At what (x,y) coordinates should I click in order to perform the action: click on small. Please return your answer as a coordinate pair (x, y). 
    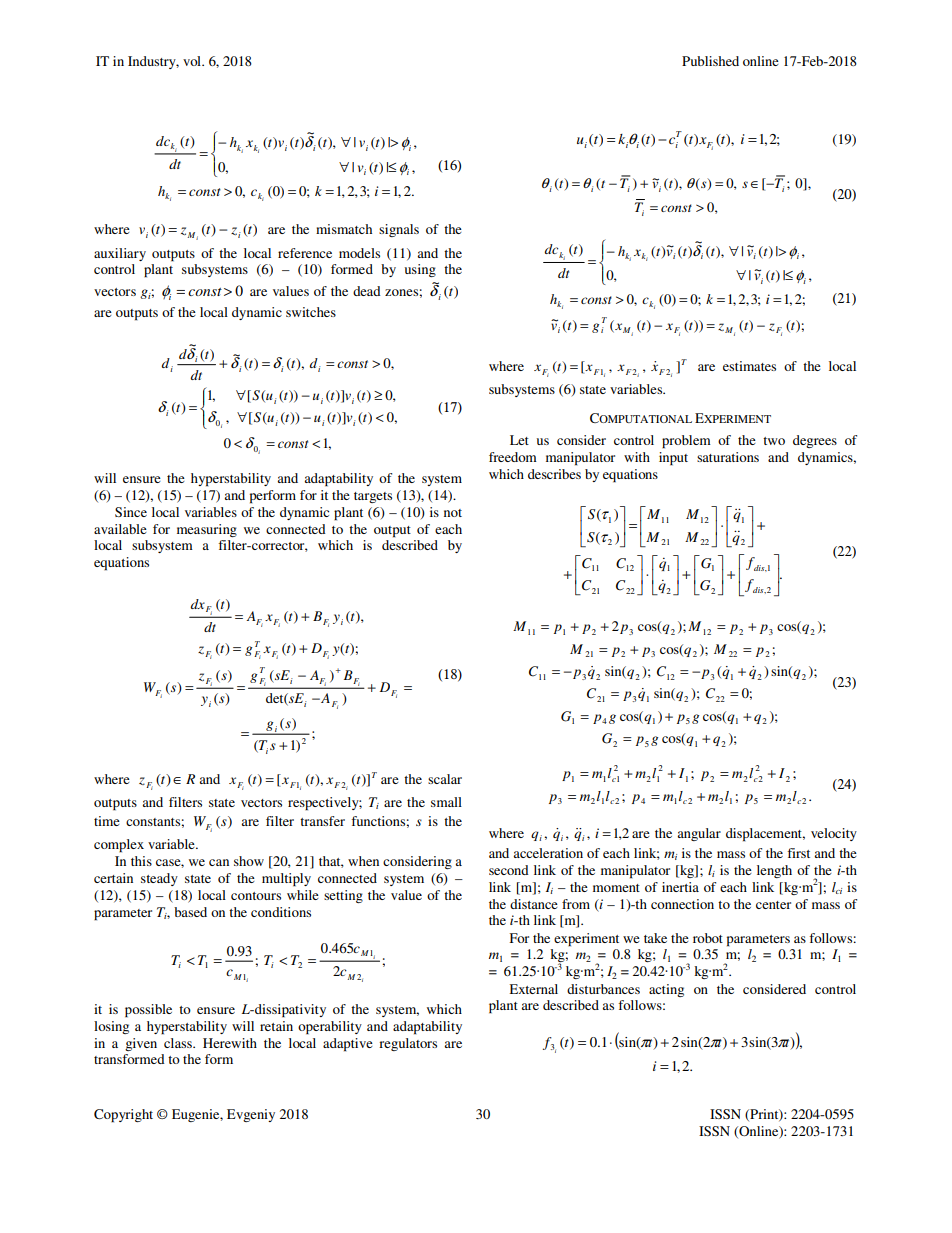
    Looking at the image, I should click on (446, 802).
